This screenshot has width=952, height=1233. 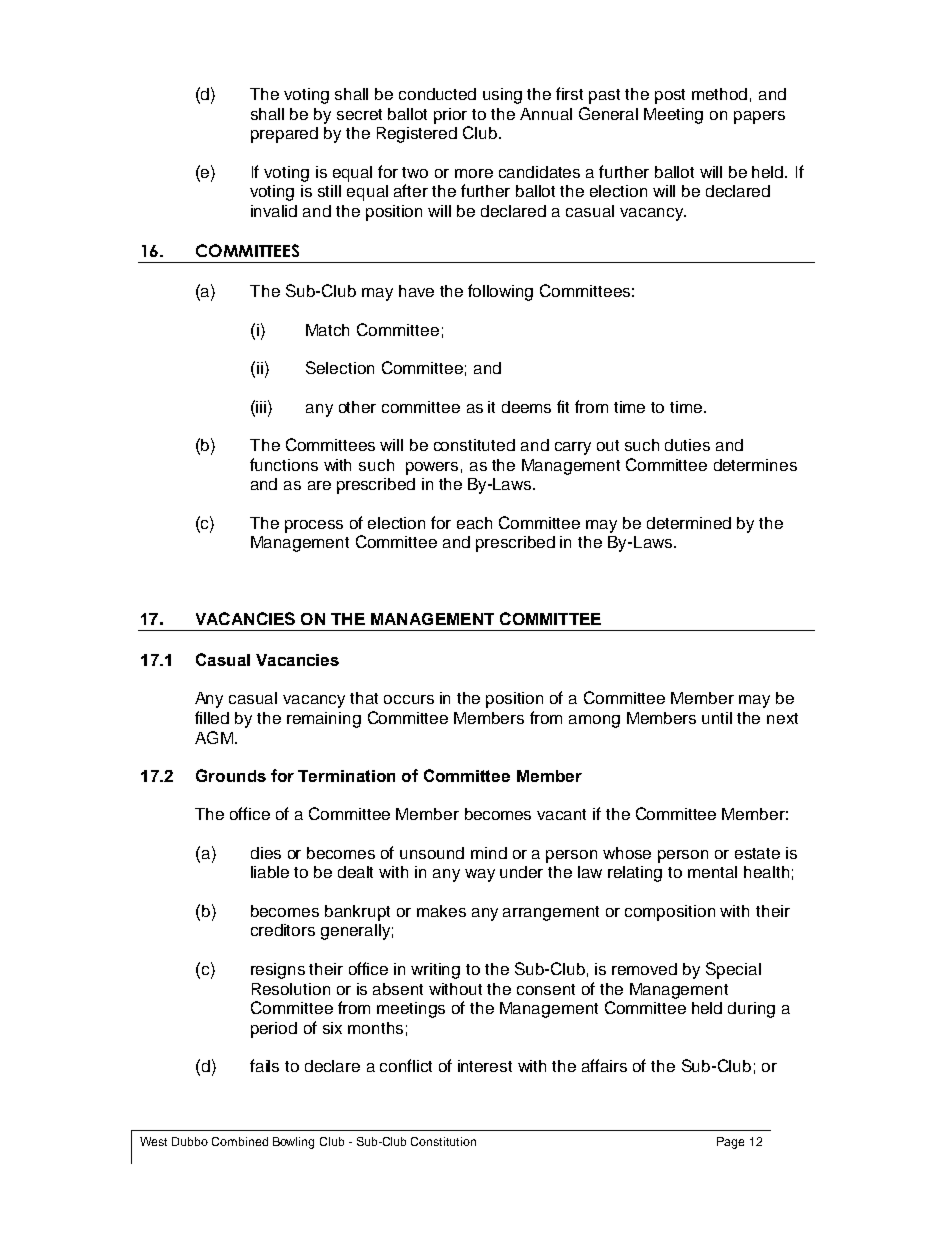 I want to click on process, so click(x=314, y=526).
